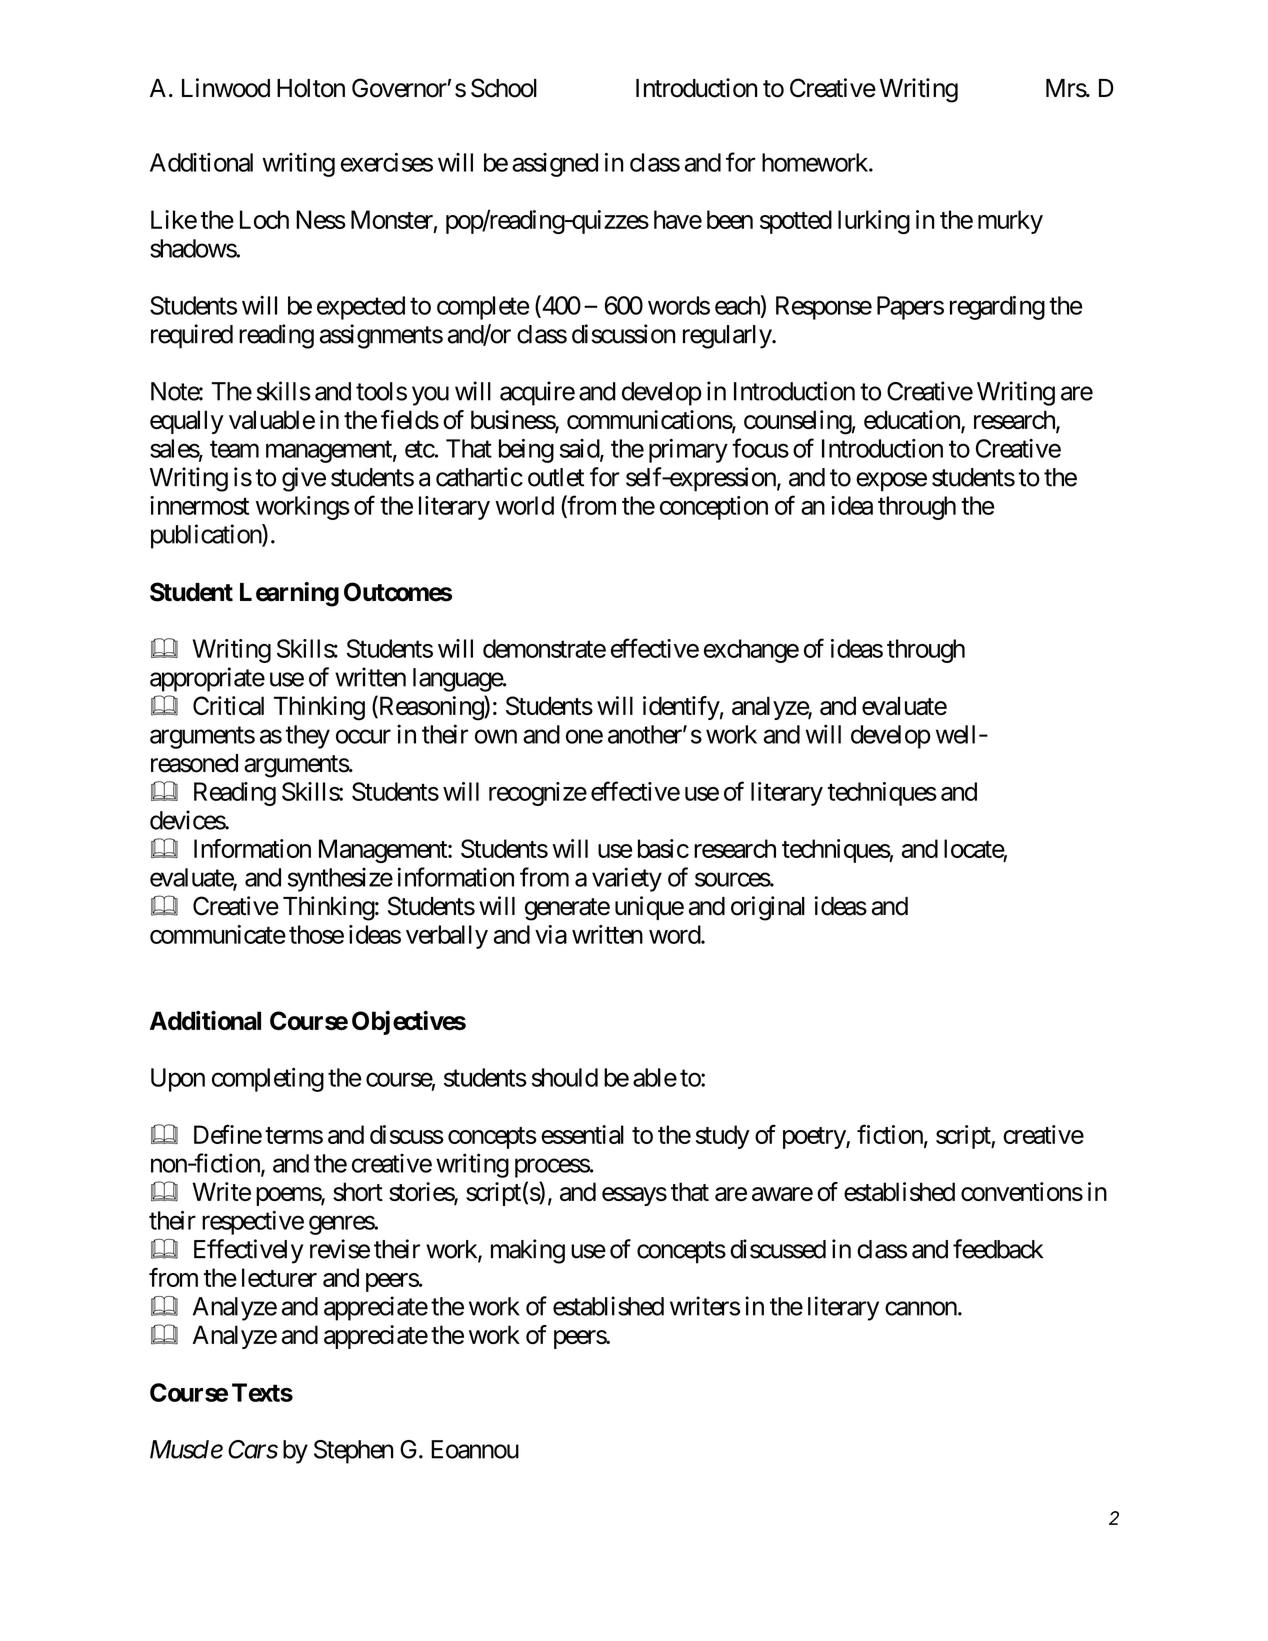  Describe the element at coordinates (528, 1251) in the screenshot. I see `making` at that location.
